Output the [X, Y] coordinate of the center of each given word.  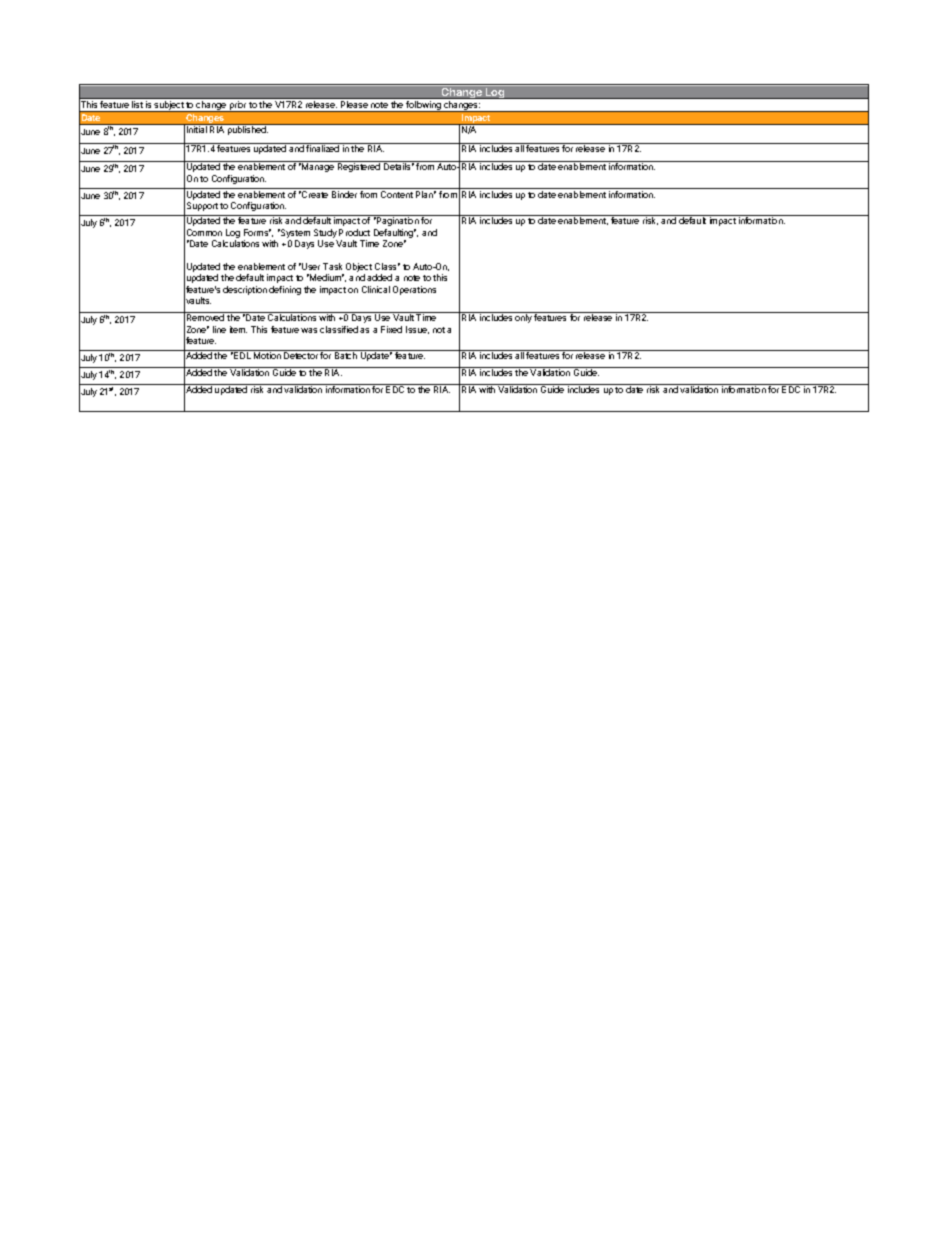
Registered [359, 167]
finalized [323, 147]
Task [332, 266]
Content [397, 194]
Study [325, 235]
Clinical [376, 289]
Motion [267, 355]
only [523, 318]
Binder [344, 194]
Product [354, 232]
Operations [414, 290]
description [245, 290]
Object [359, 269]
